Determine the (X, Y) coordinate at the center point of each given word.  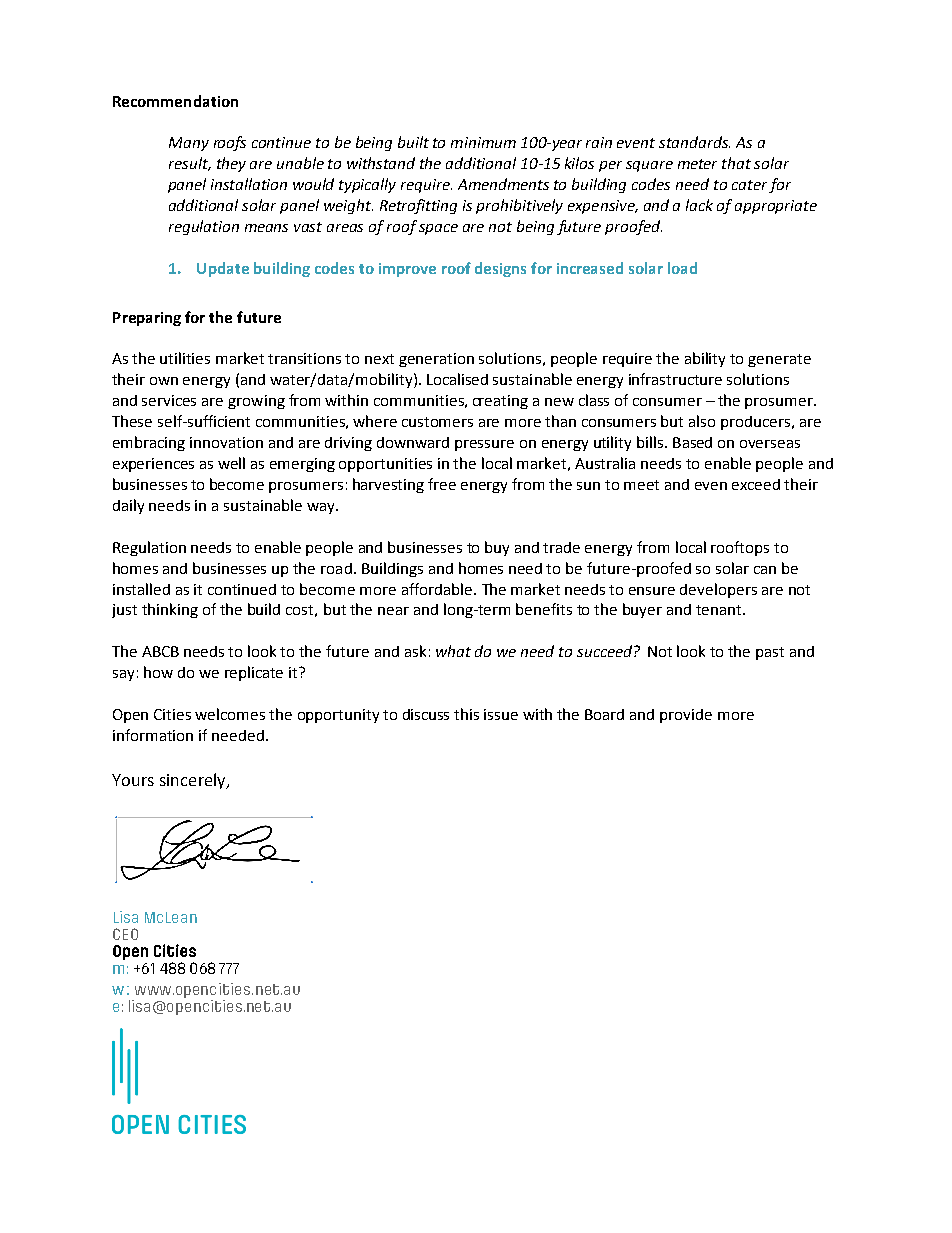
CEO (125, 934)
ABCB (160, 651)
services (169, 400)
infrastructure (675, 379)
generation (436, 360)
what (453, 651)
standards (694, 142)
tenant (720, 610)
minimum (483, 142)
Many (189, 144)
